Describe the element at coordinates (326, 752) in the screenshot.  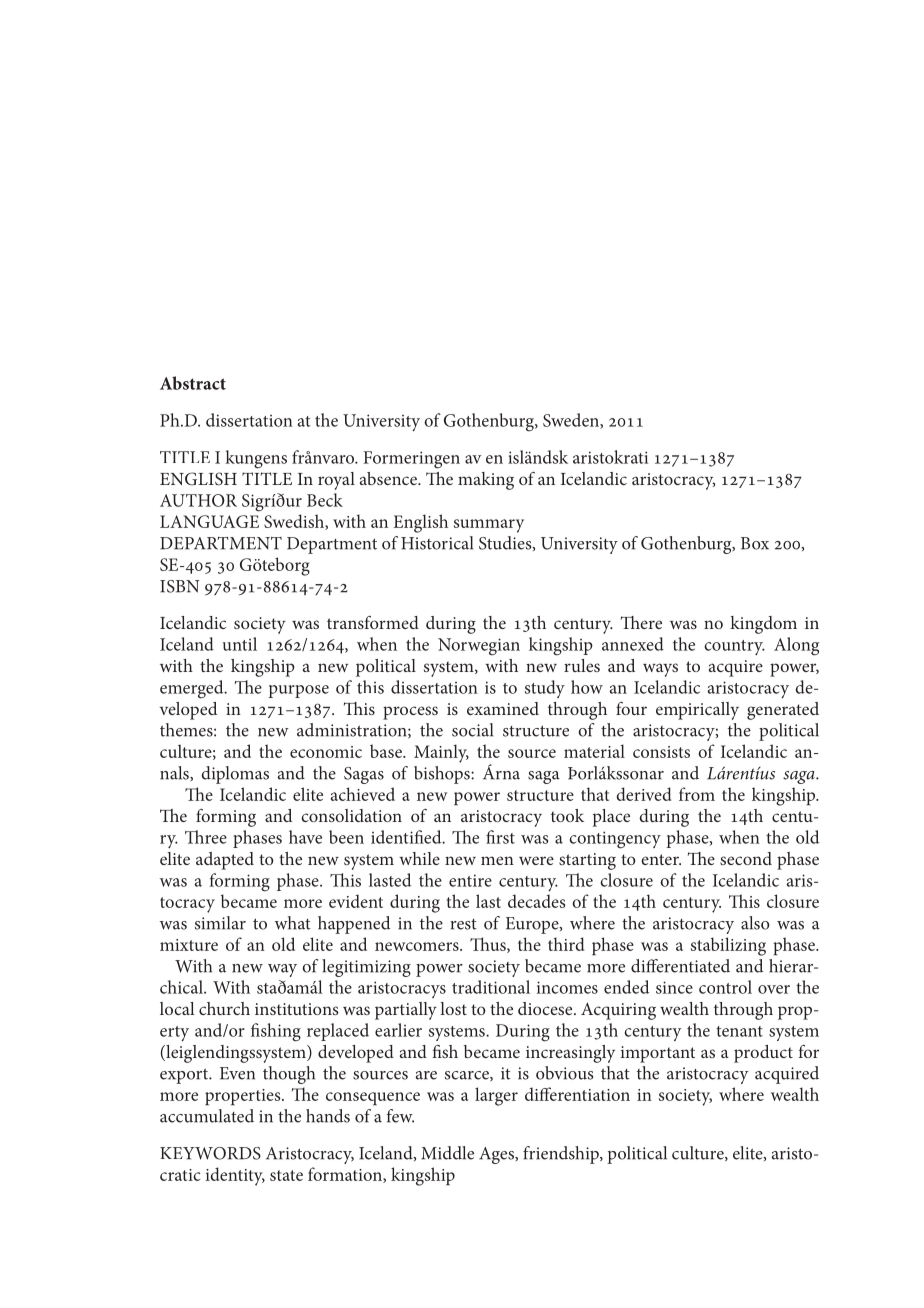
I see `economic` at that location.
